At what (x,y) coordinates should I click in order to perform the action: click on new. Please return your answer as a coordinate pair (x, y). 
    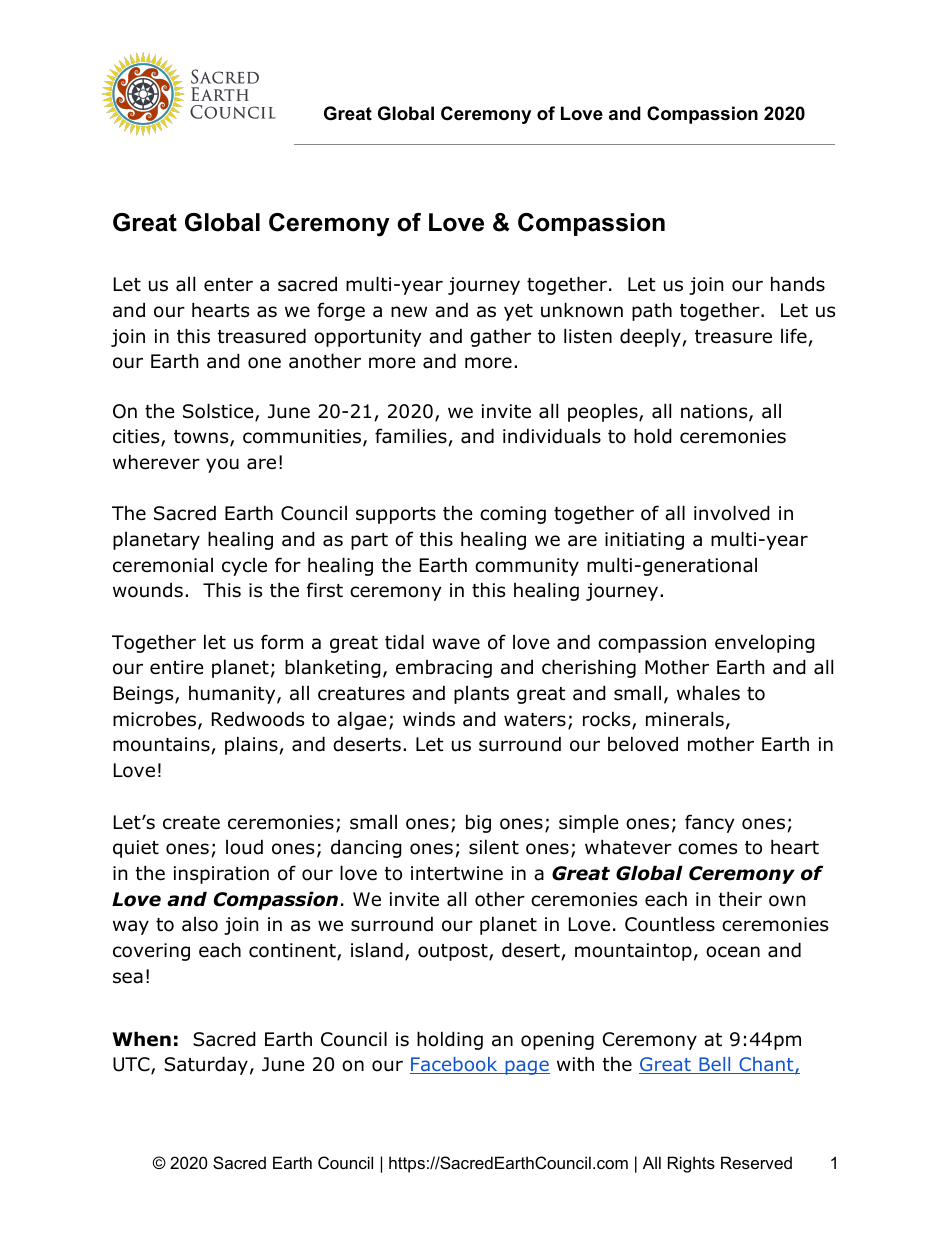
    Looking at the image, I should click on (409, 312).
